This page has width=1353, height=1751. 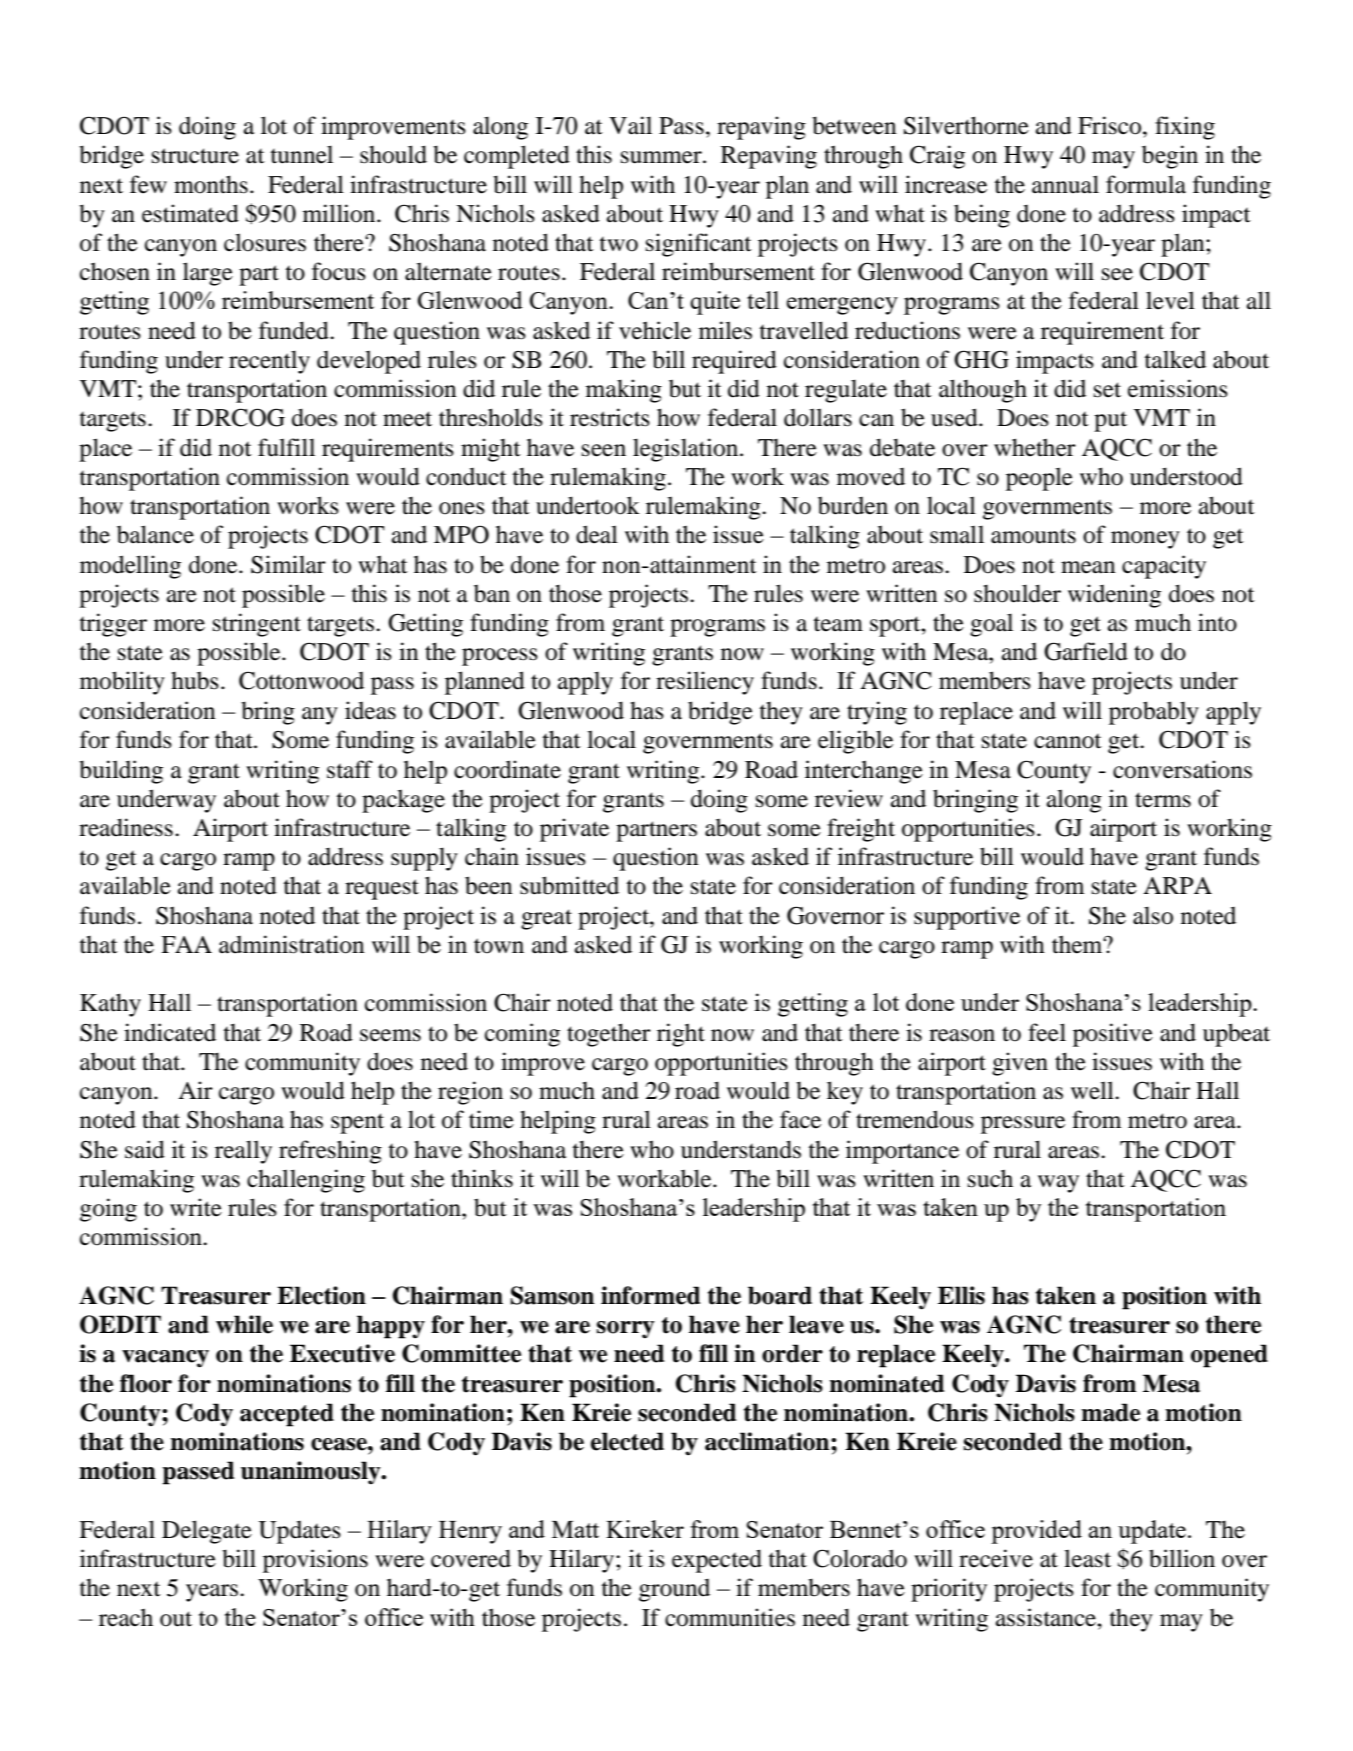 I want to click on really, so click(x=243, y=1152).
